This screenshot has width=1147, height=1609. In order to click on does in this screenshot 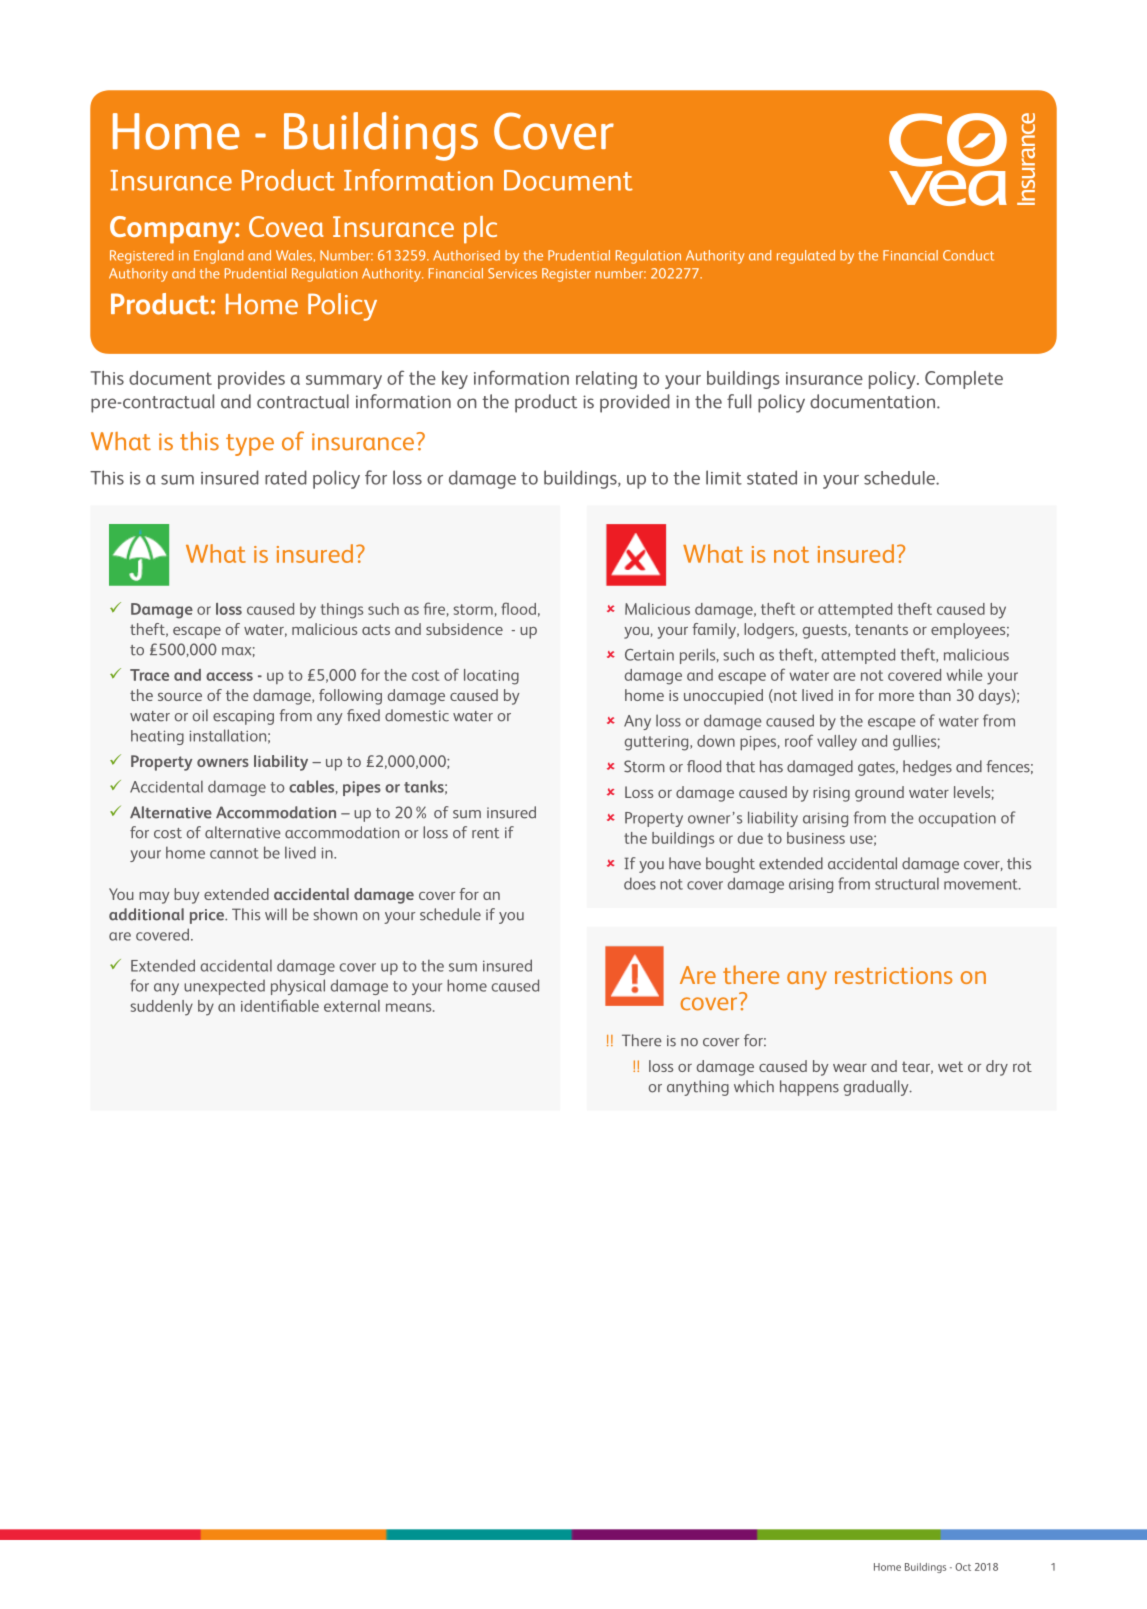, I will do `click(640, 883)`.
